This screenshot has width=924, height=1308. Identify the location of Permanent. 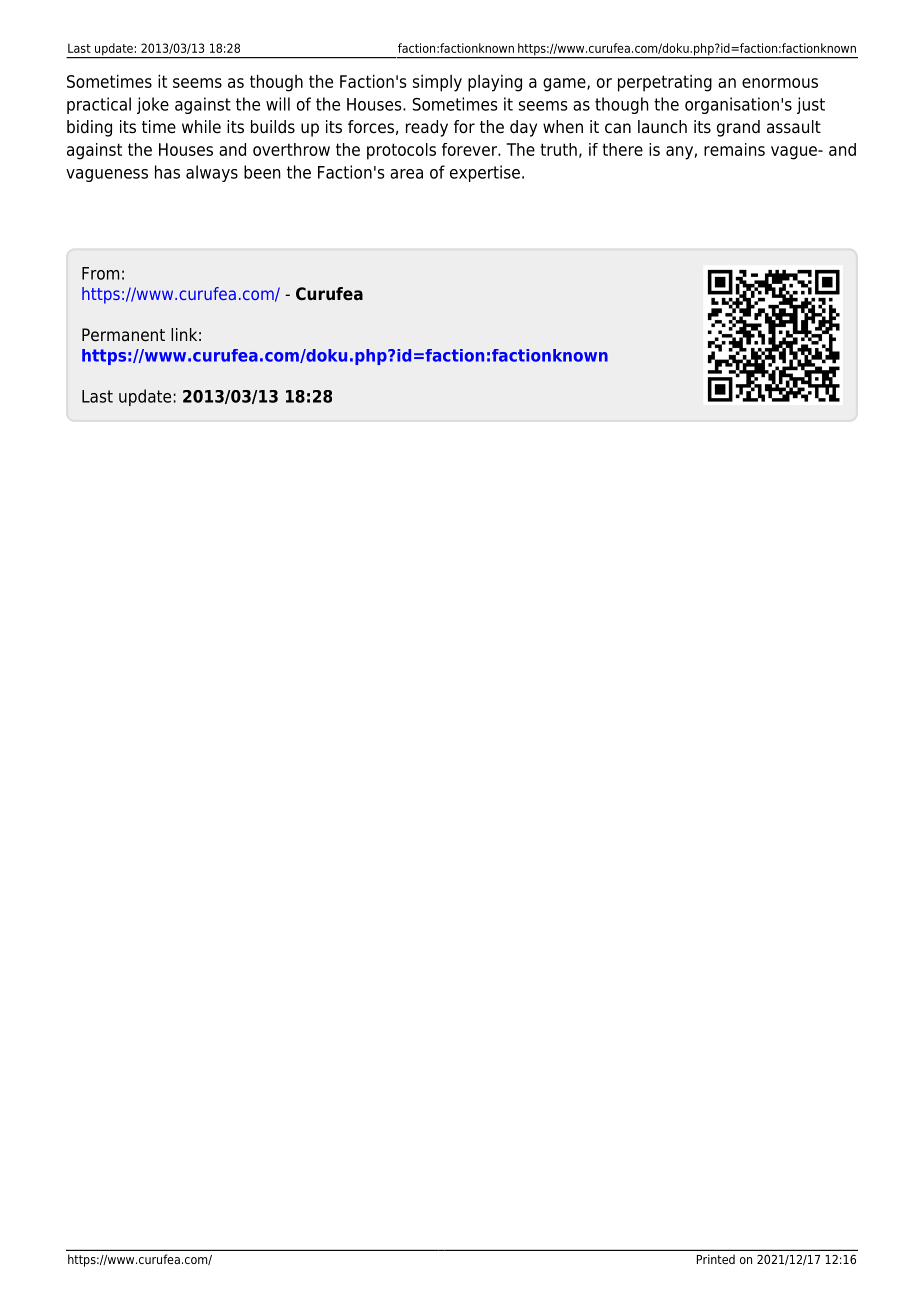
(123, 335).
